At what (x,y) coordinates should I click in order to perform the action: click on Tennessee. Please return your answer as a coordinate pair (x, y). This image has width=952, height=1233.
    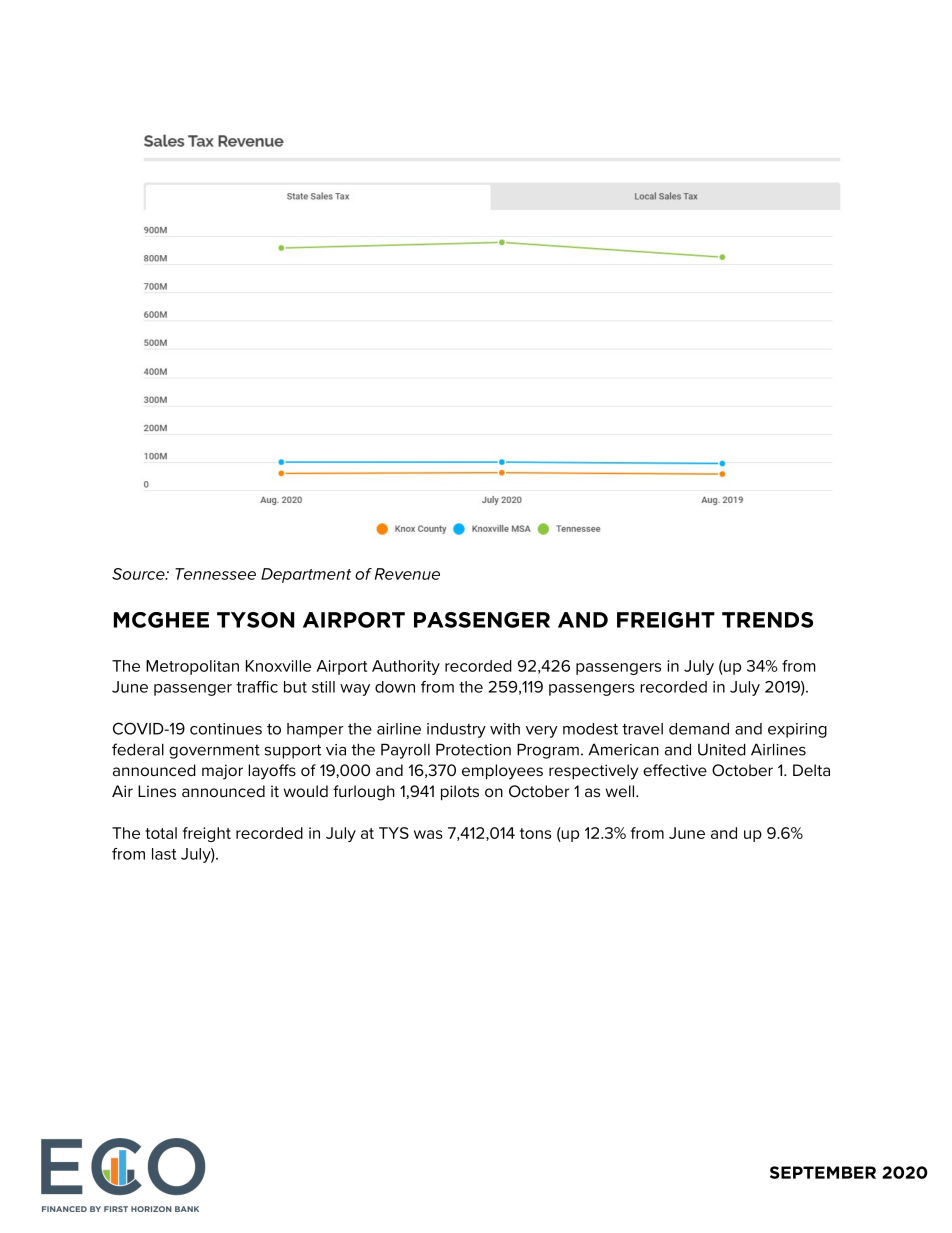
    Looking at the image, I should click on (215, 574).
